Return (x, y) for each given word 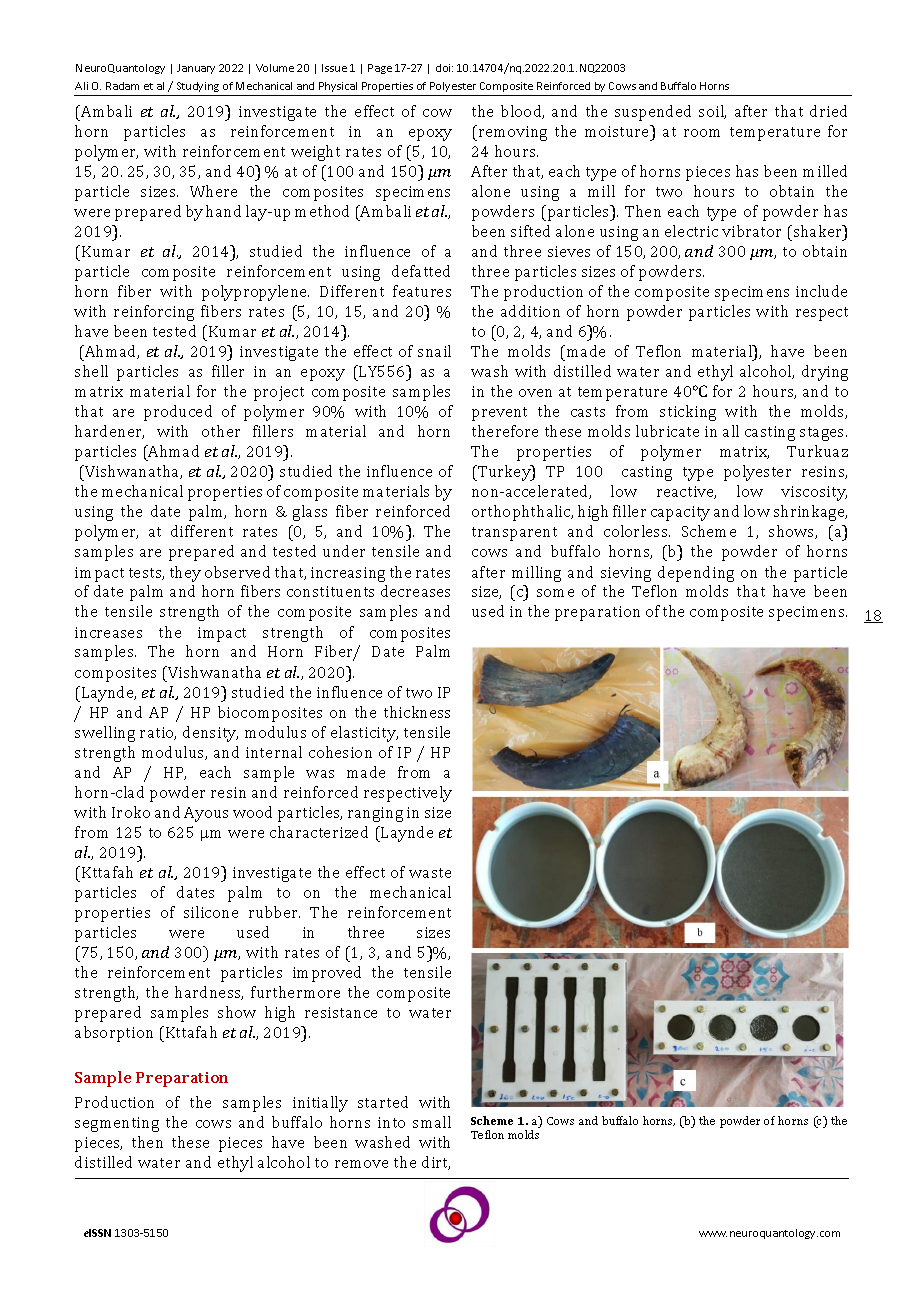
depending (696, 574)
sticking (688, 413)
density (210, 734)
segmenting (117, 1124)
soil (712, 112)
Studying (198, 89)
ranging (375, 814)
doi (444, 68)
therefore (505, 431)
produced (178, 413)
